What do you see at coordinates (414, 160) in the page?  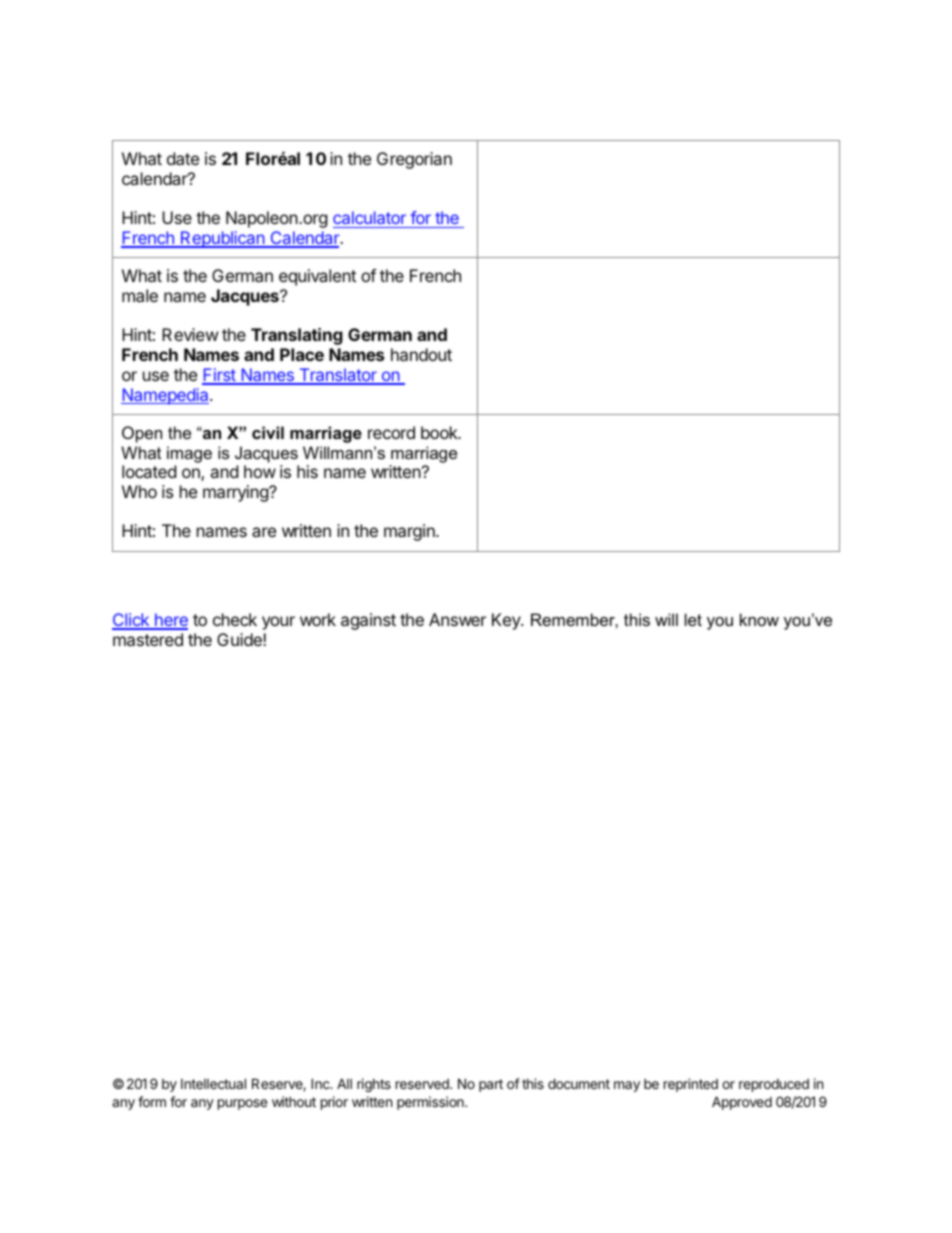 I see `Gregorian` at bounding box center [414, 160].
